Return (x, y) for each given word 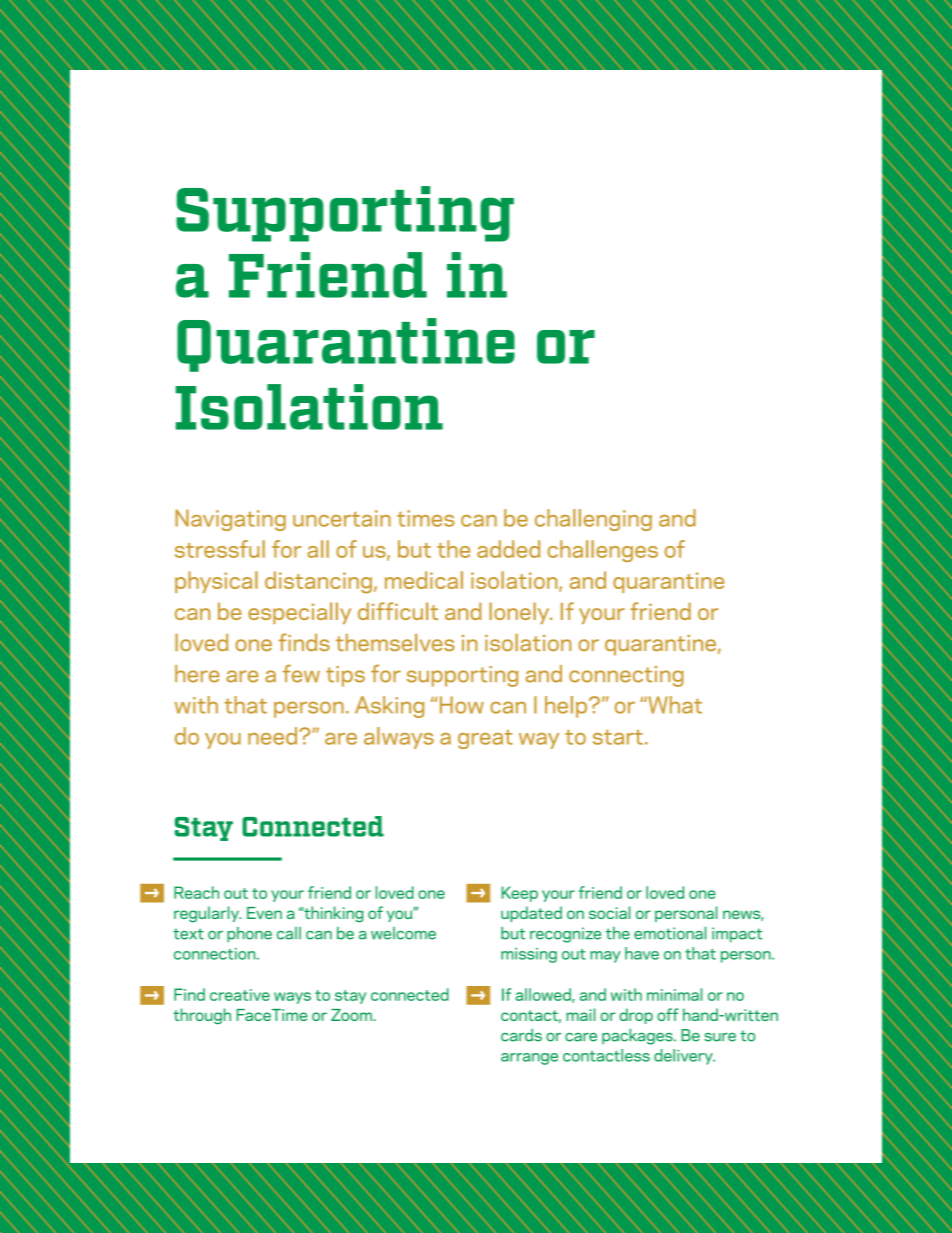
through (202, 1016)
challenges (603, 551)
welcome (403, 933)
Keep (520, 894)
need (274, 736)
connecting (626, 676)
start (618, 737)
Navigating (230, 520)
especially (299, 613)
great (485, 739)
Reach (196, 892)
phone (249, 935)
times (425, 518)
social (609, 912)
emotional (670, 933)
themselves (395, 642)
